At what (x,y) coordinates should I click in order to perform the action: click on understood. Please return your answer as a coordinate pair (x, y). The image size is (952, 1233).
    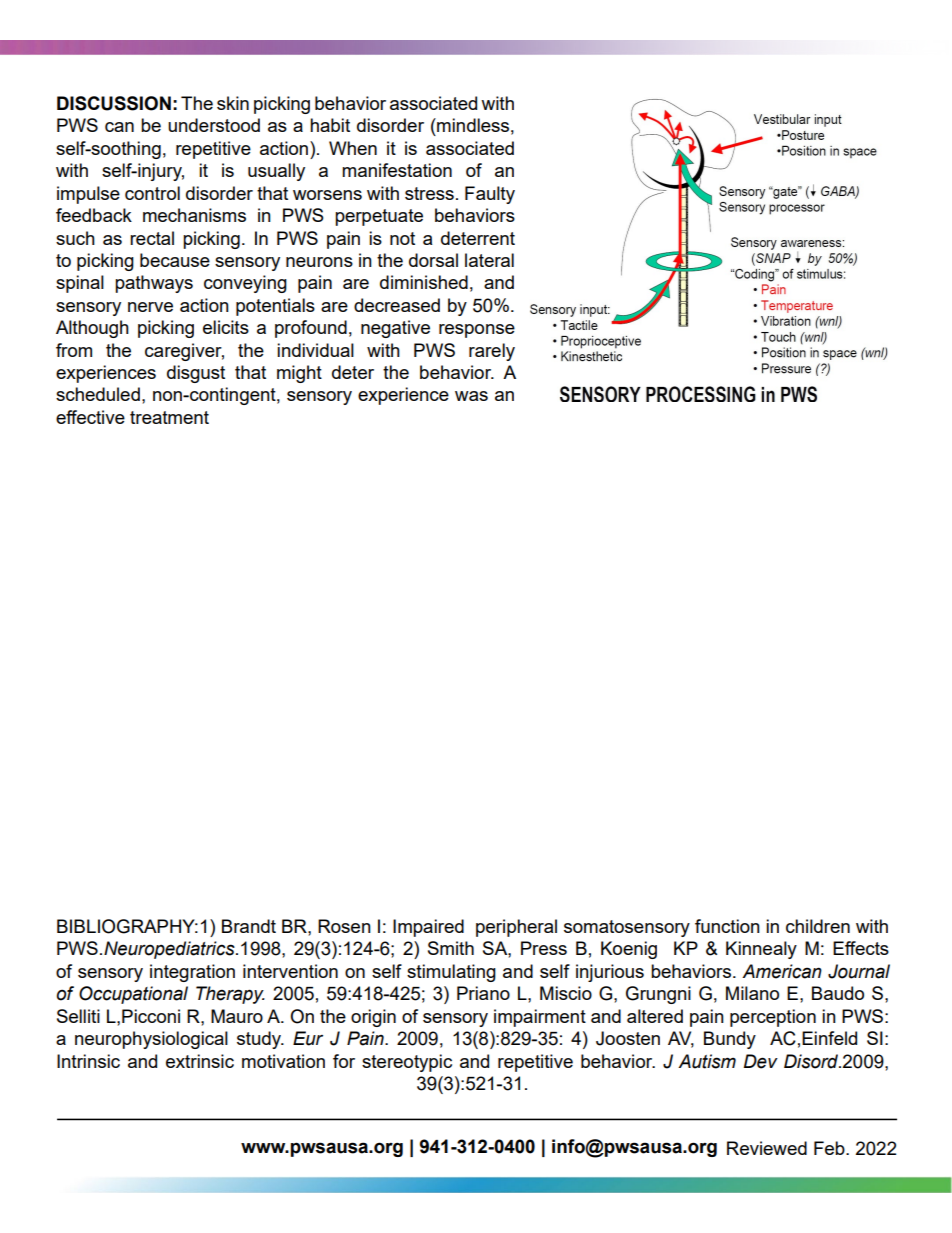
    Looking at the image, I should click on (214, 125).
